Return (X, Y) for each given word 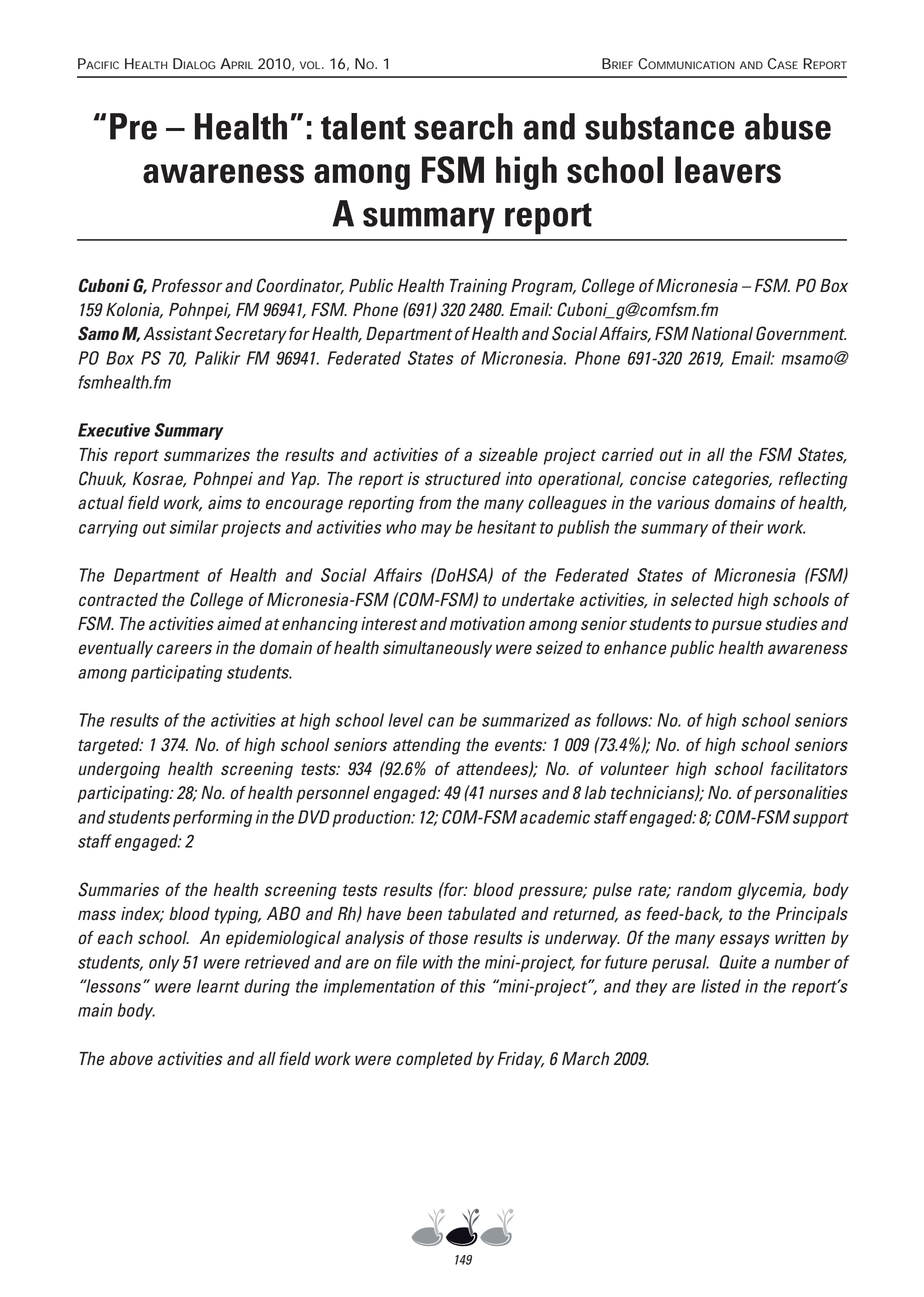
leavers (728, 170)
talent (363, 126)
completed (434, 1060)
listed (721, 986)
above (131, 1059)
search (463, 126)
